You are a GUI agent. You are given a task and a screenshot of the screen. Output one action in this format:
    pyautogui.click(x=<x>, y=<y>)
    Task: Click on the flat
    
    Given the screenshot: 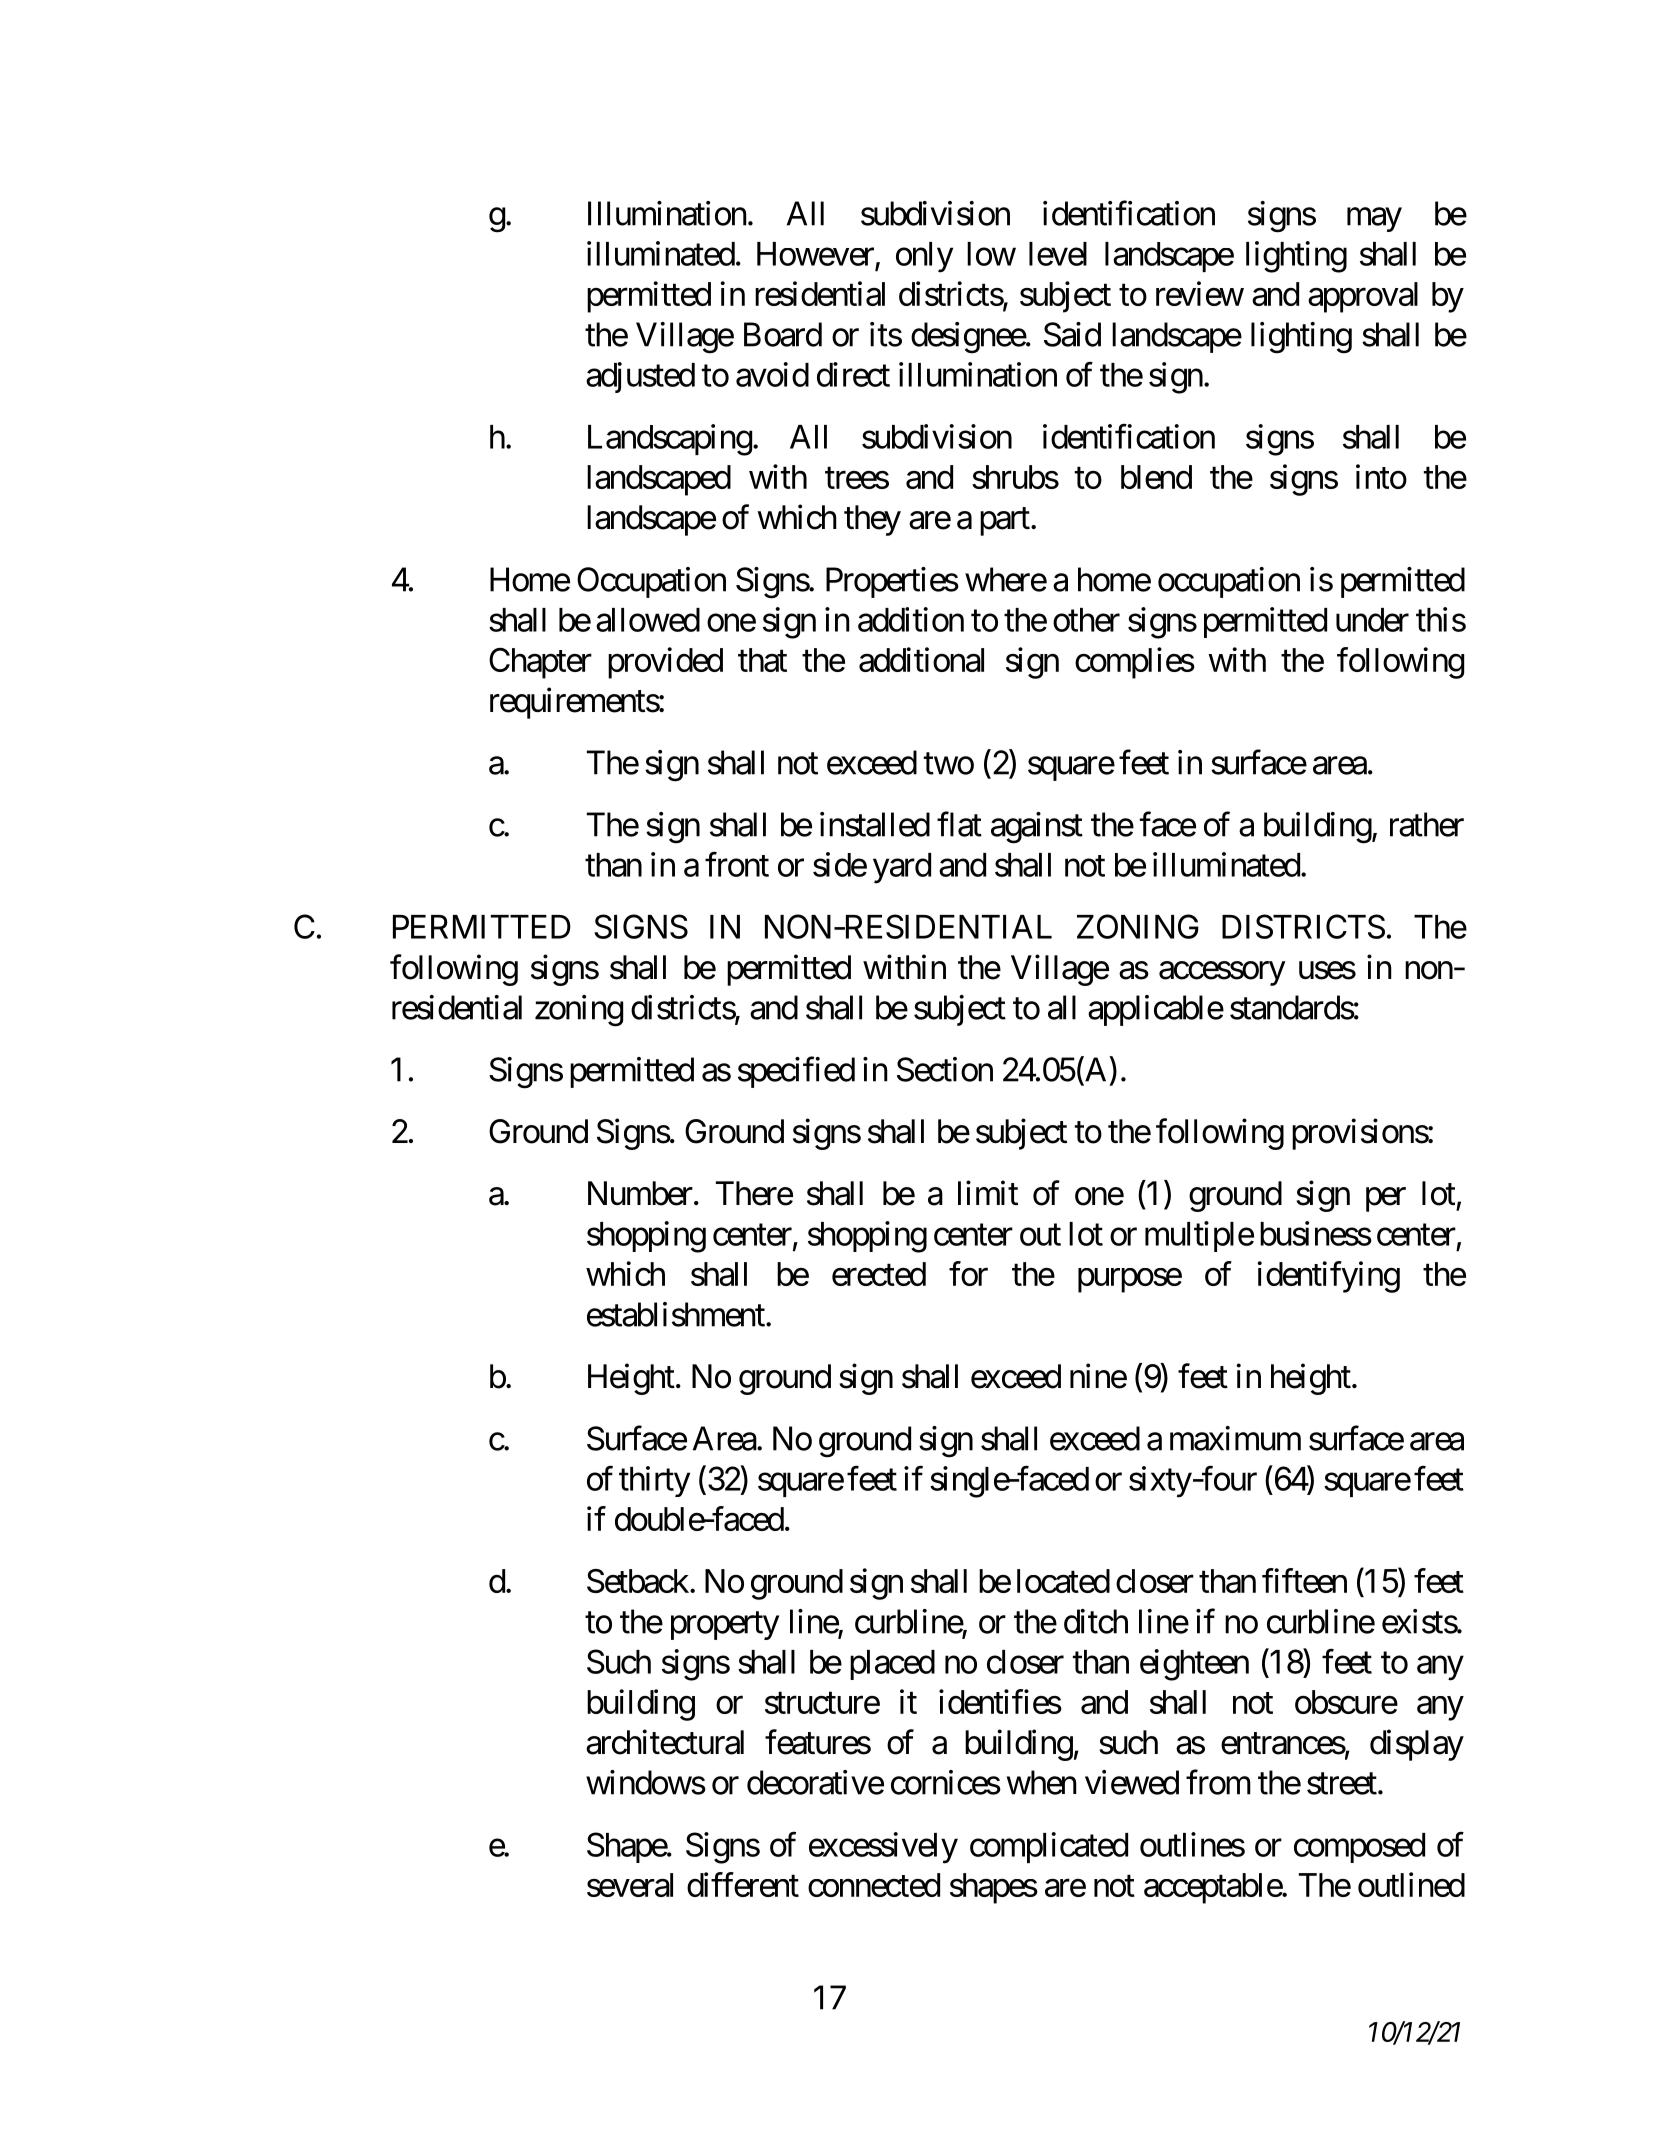 What is the action you would take?
    pyautogui.click(x=959, y=824)
